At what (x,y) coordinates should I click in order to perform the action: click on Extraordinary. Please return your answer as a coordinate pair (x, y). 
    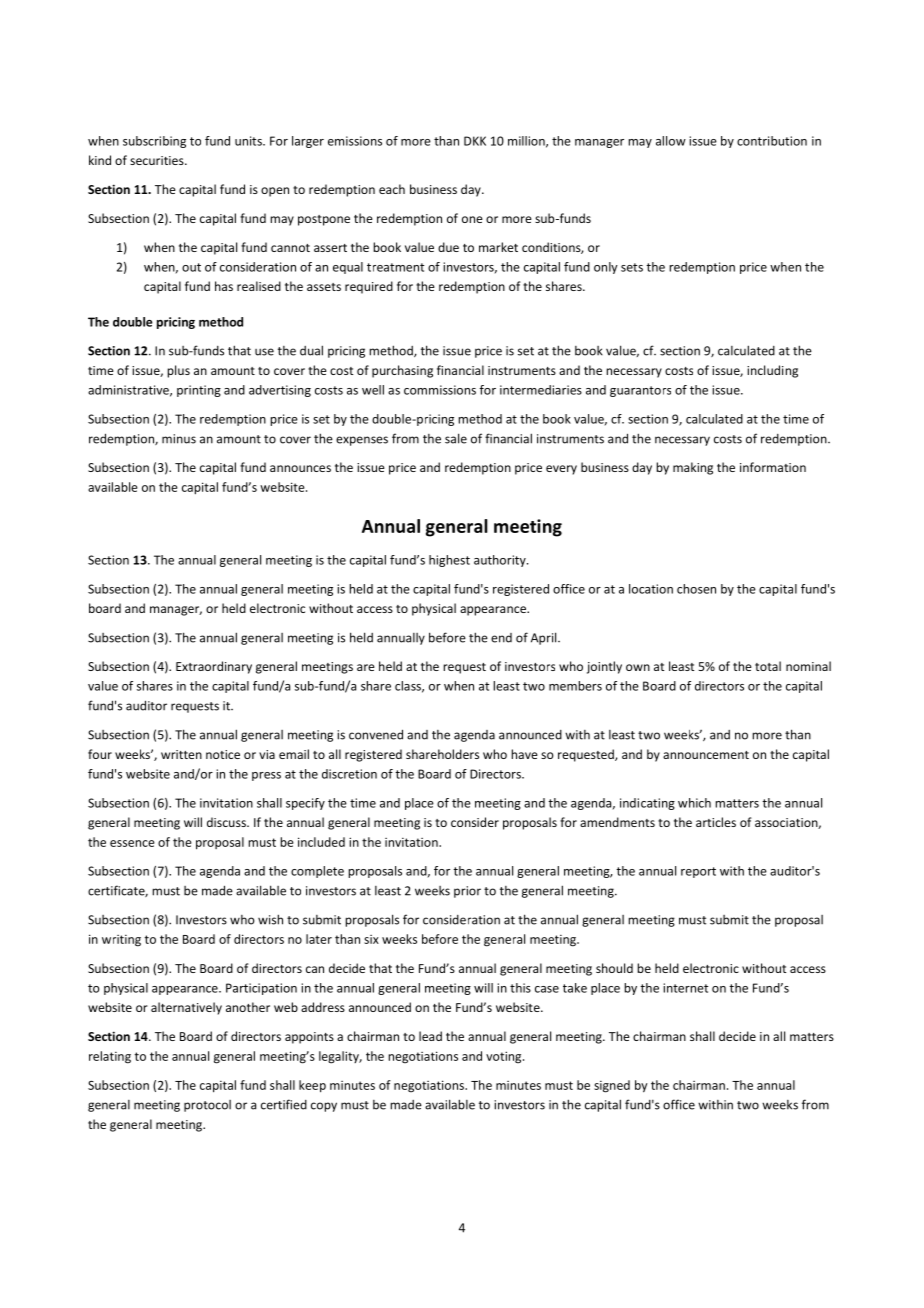
    Looking at the image, I should click on (214, 667).
